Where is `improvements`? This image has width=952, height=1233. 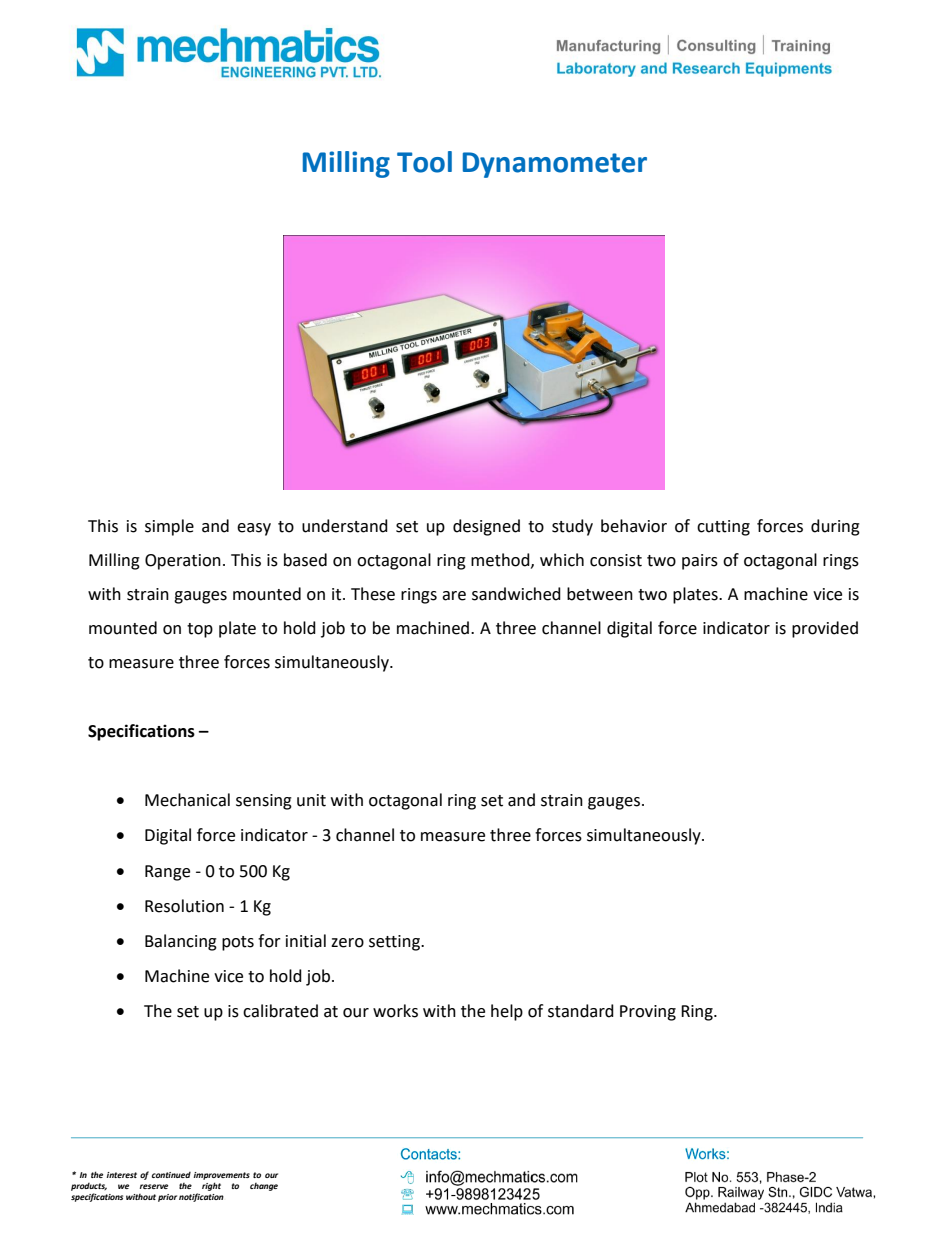
improvements is located at coordinates (221, 1176).
